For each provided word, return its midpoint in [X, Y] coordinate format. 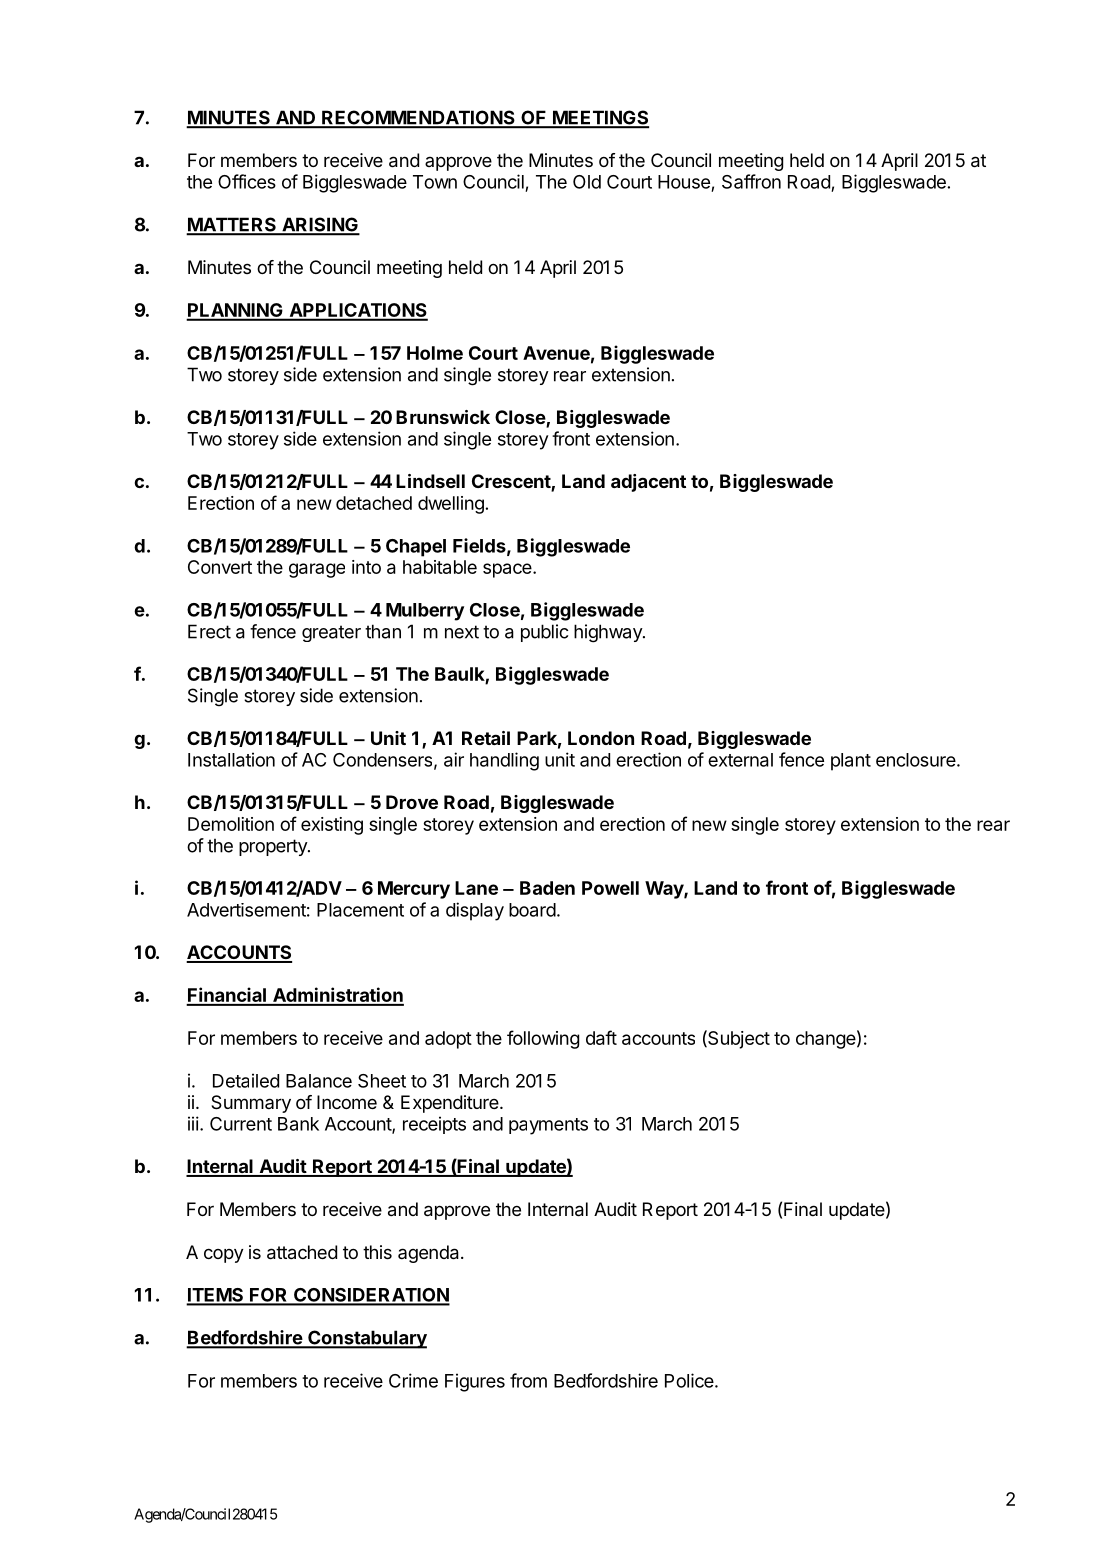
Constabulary [366, 1339]
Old [587, 182]
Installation [231, 759]
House [684, 182]
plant [851, 762]
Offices [247, 181]
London [601, 738]
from [528, 1380]
